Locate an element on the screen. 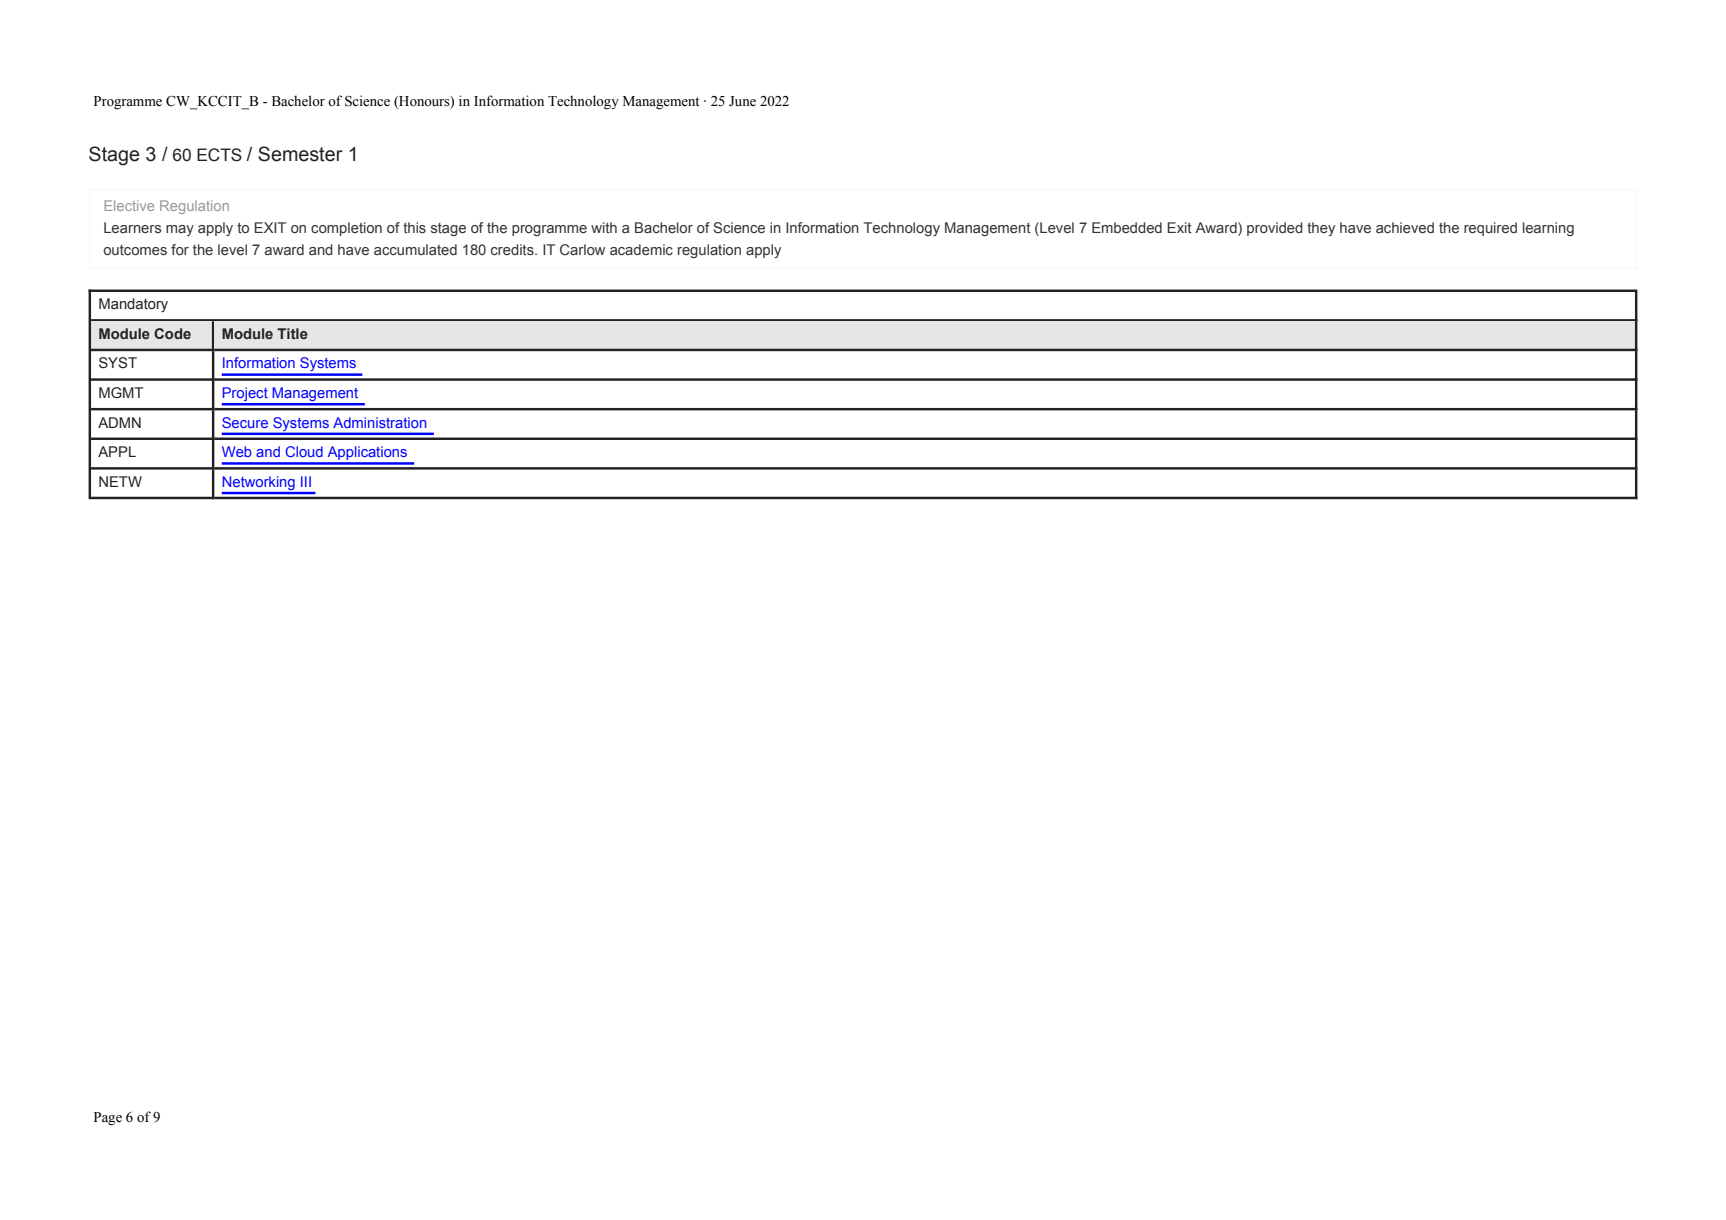  III is located at coordinates (306, 481).
